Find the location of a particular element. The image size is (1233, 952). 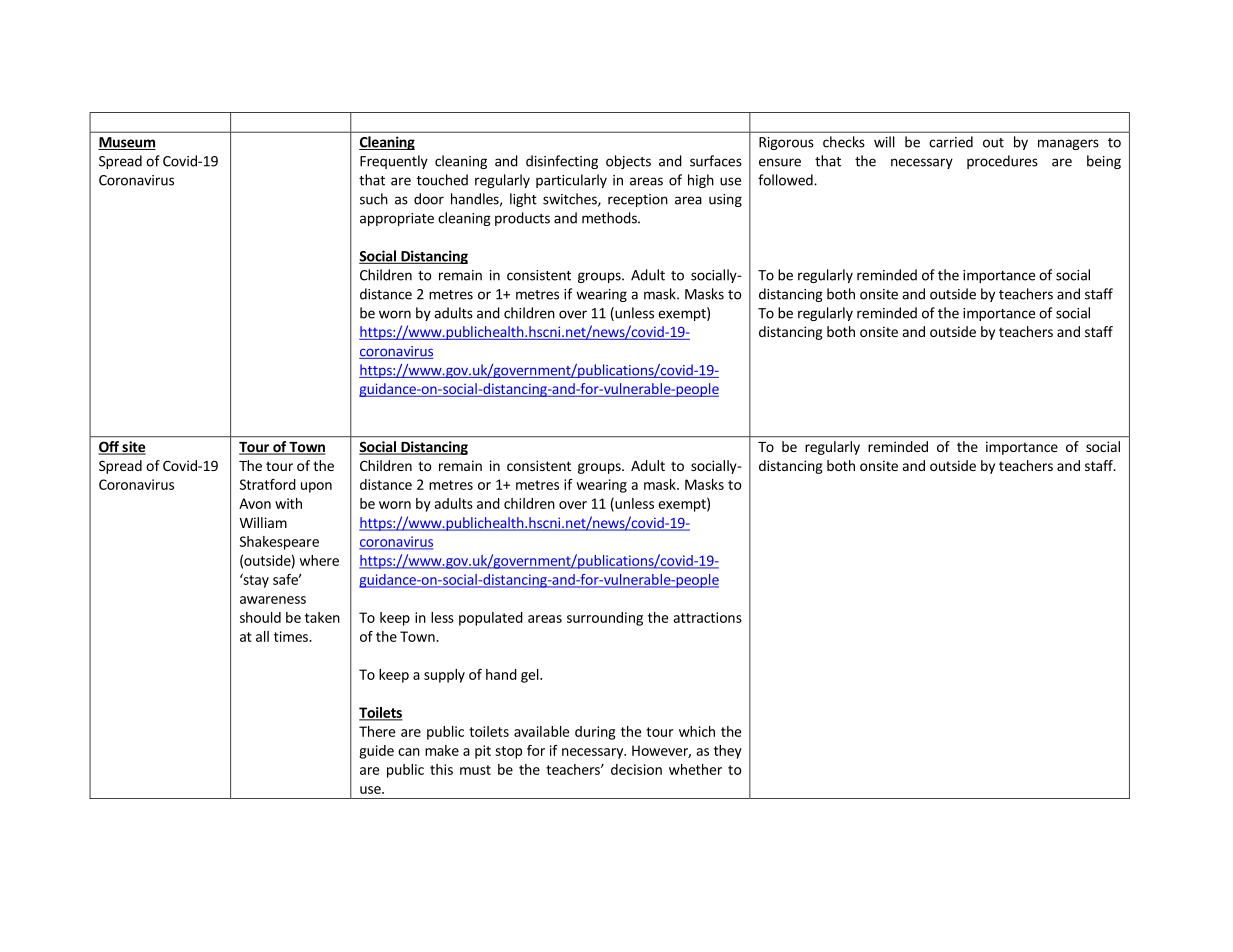

upon is located at coordinates (316, 487).
